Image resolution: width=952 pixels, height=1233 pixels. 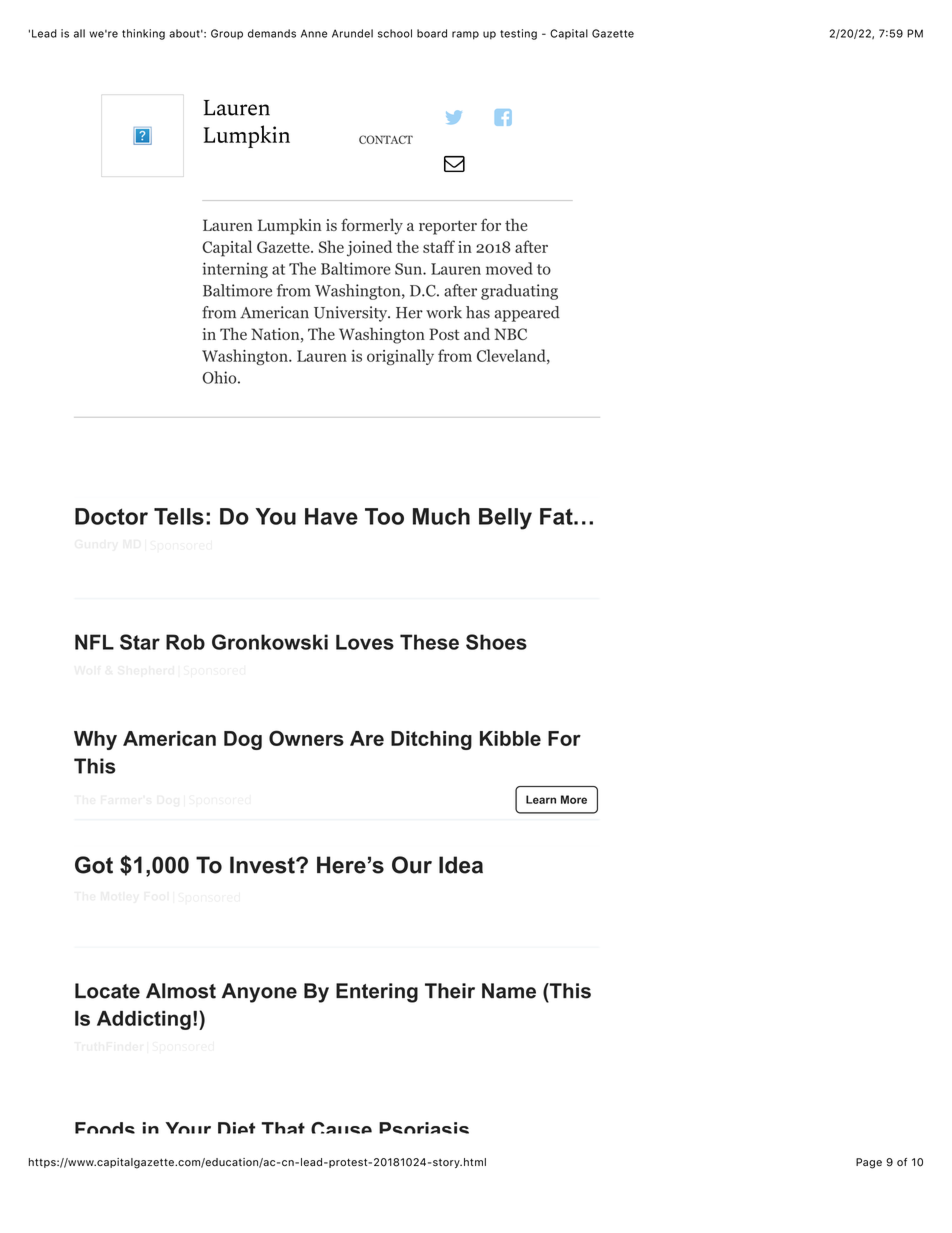 I want to click on appeared, so click(x=527, y=314).
